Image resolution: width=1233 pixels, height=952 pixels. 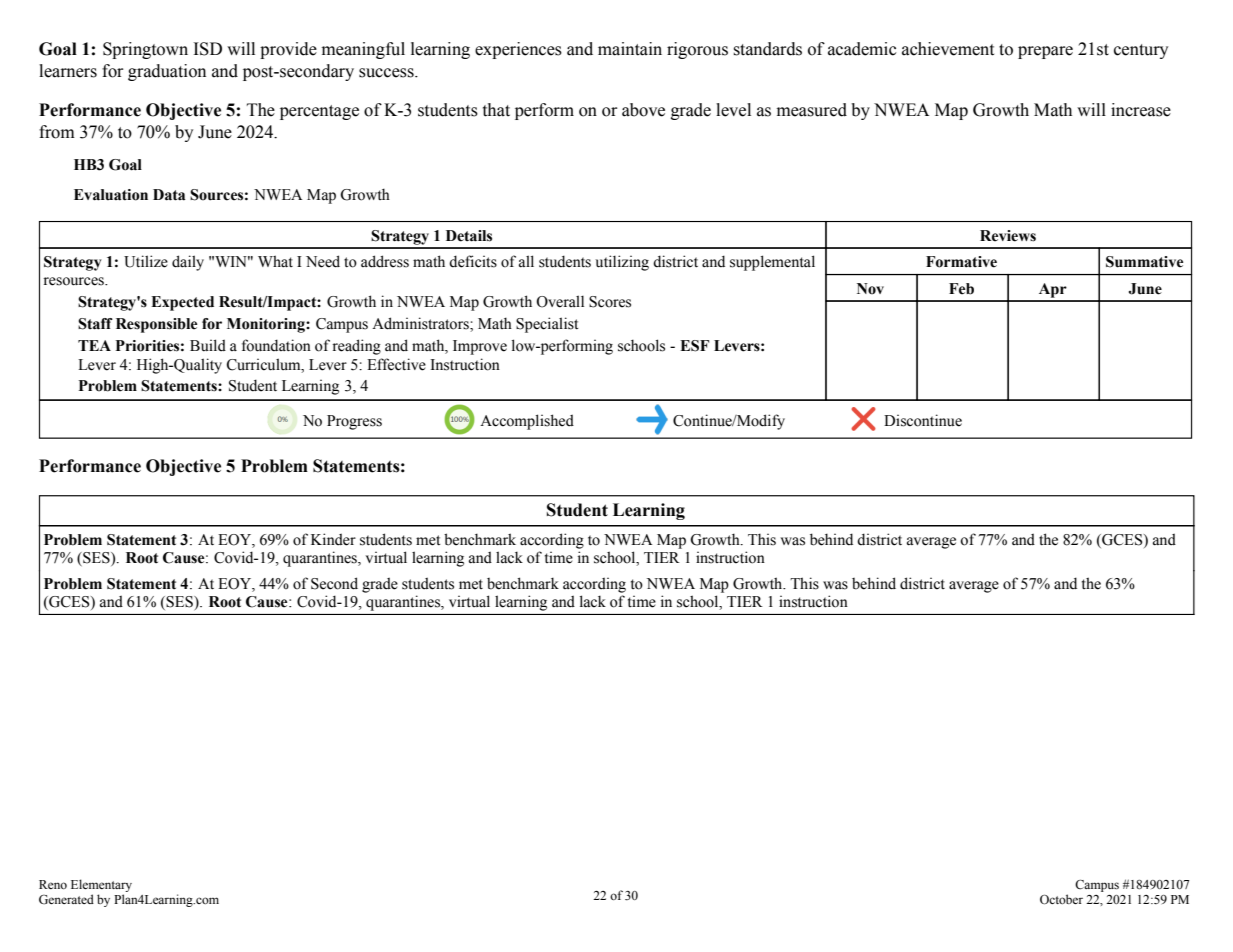 What do you see at coordinates (167, 72) in the page?
I see `graduation` at bounding box center [167, 72].
